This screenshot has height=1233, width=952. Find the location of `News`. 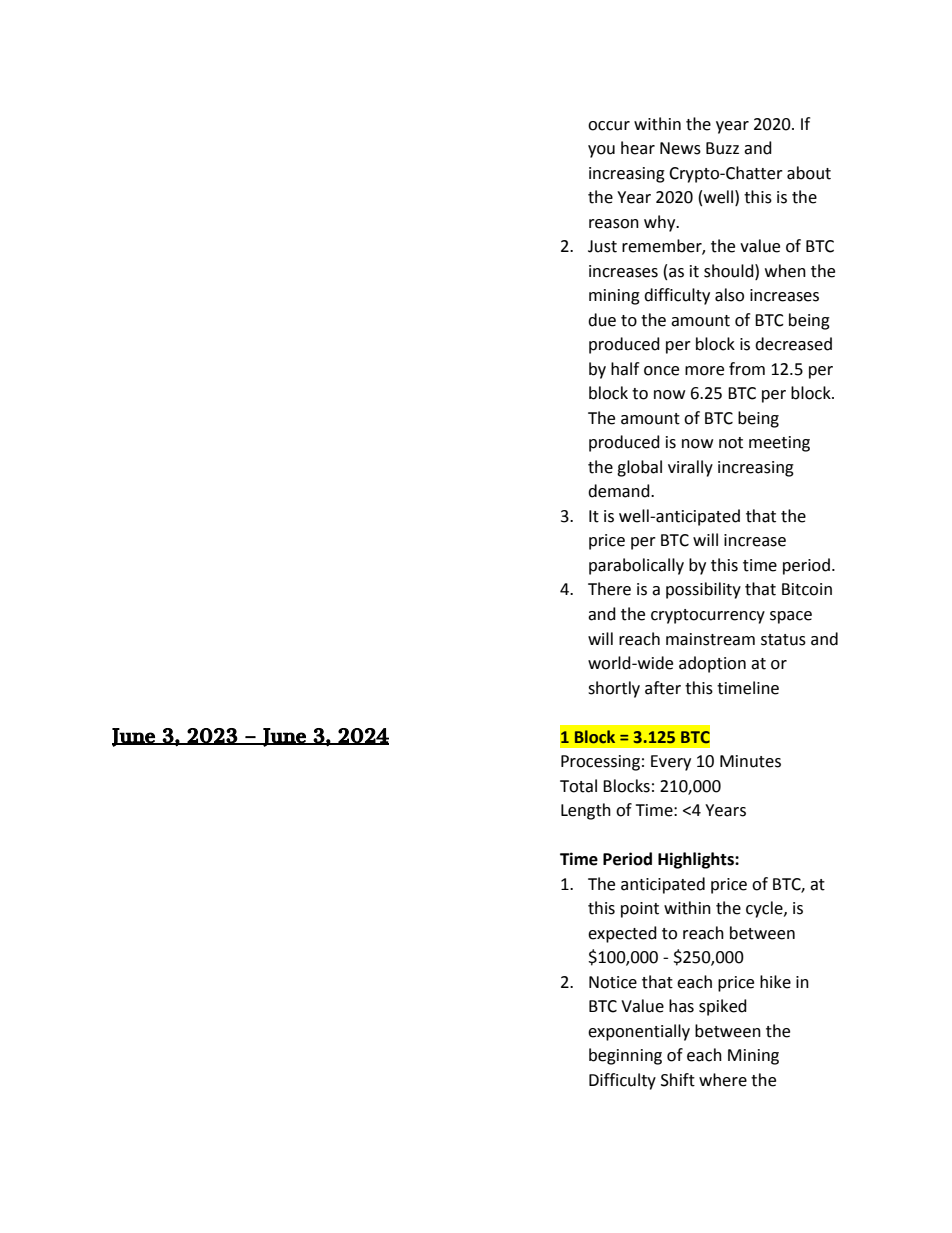

News is located at coordinates (680, 148).
